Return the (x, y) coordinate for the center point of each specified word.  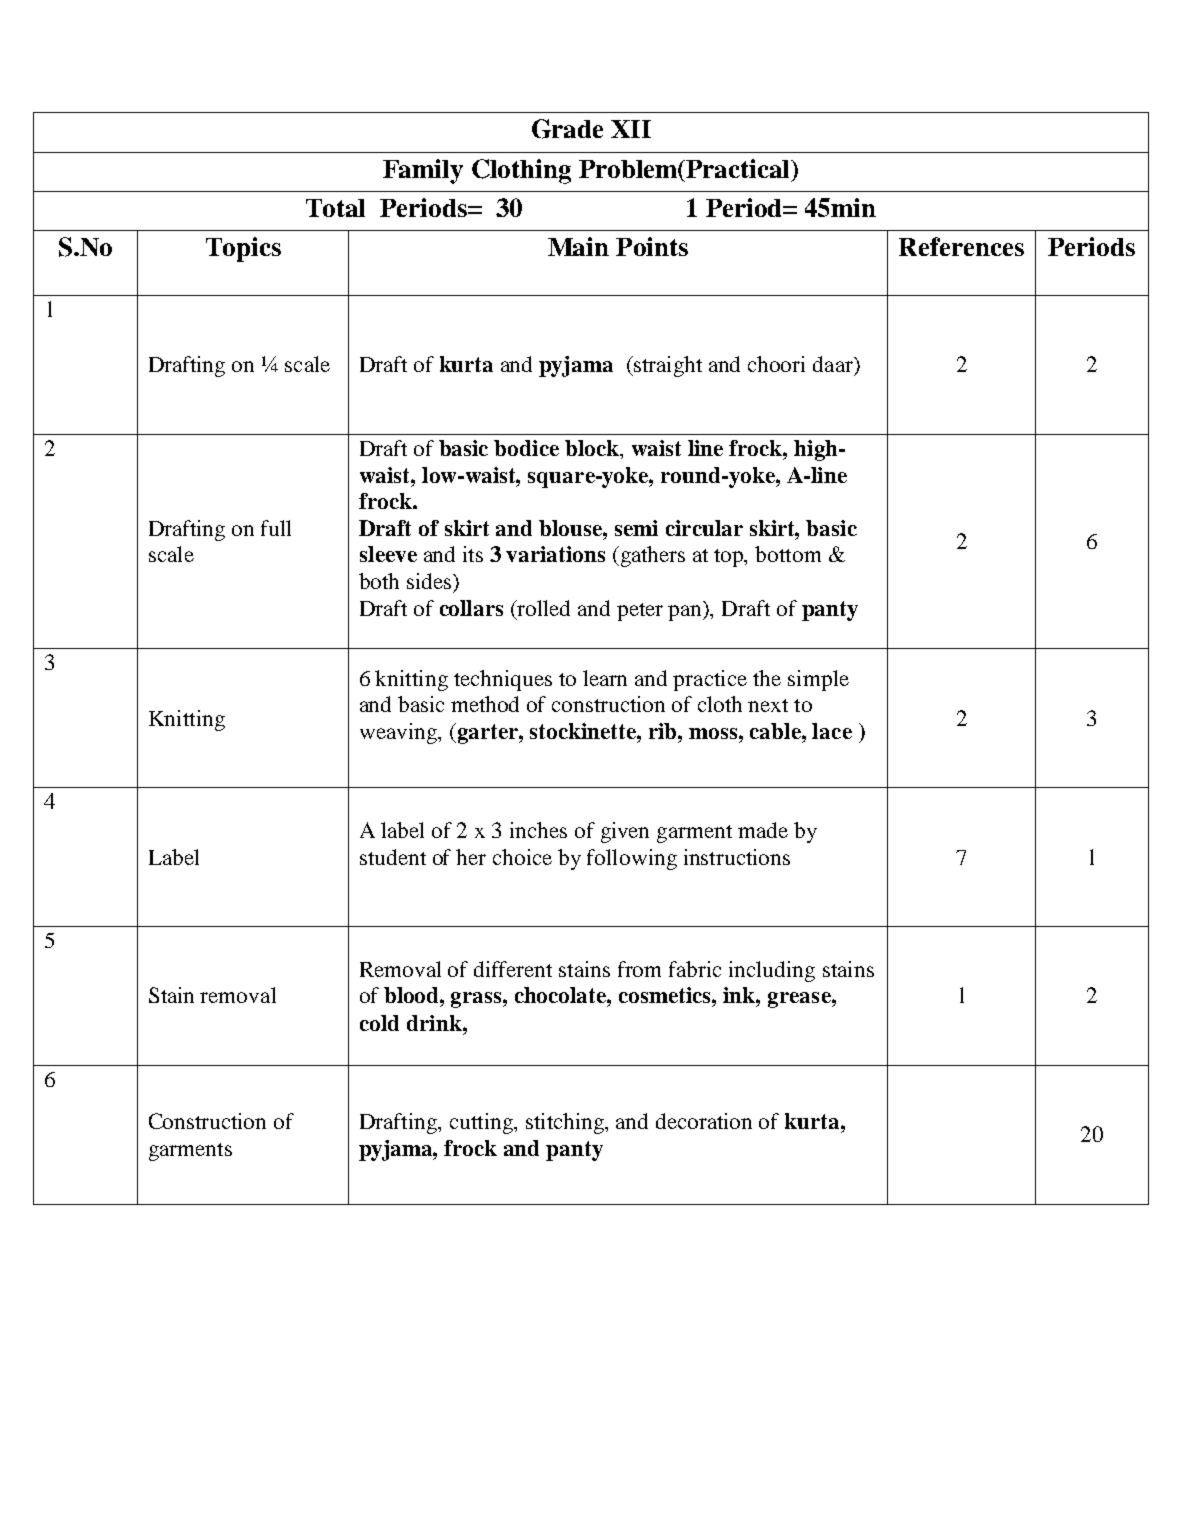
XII (631, 129)
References (961, 246)
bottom (788, 554)
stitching (566, 1123)
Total (335, 208)
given (625, 832)
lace (832, 731)
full (276, 528)
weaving (399, 733)
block (593, 448)
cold (379, 1023)
